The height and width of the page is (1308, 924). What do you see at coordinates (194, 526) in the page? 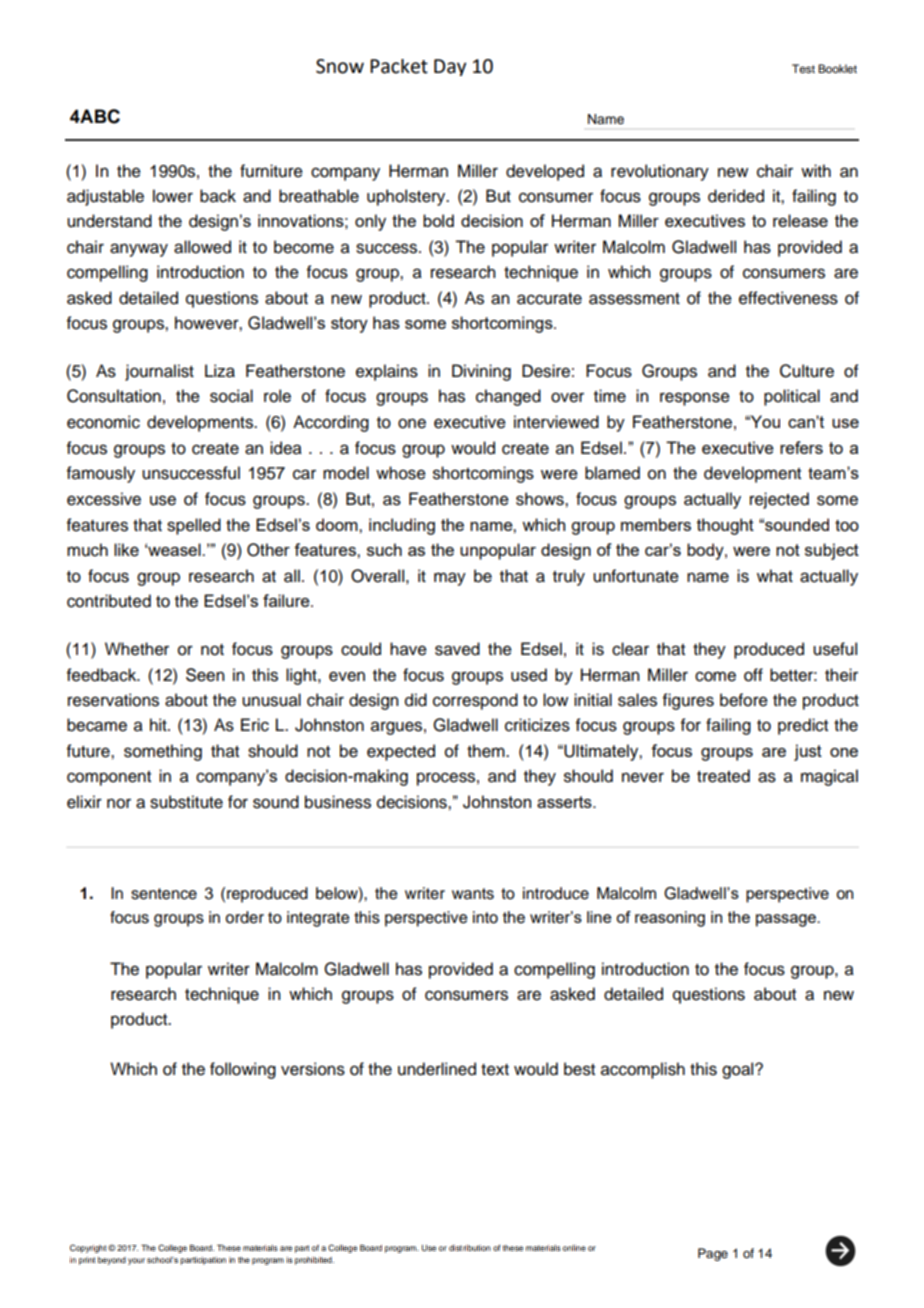
I see `spelled` at bounding box center [194, 526].
